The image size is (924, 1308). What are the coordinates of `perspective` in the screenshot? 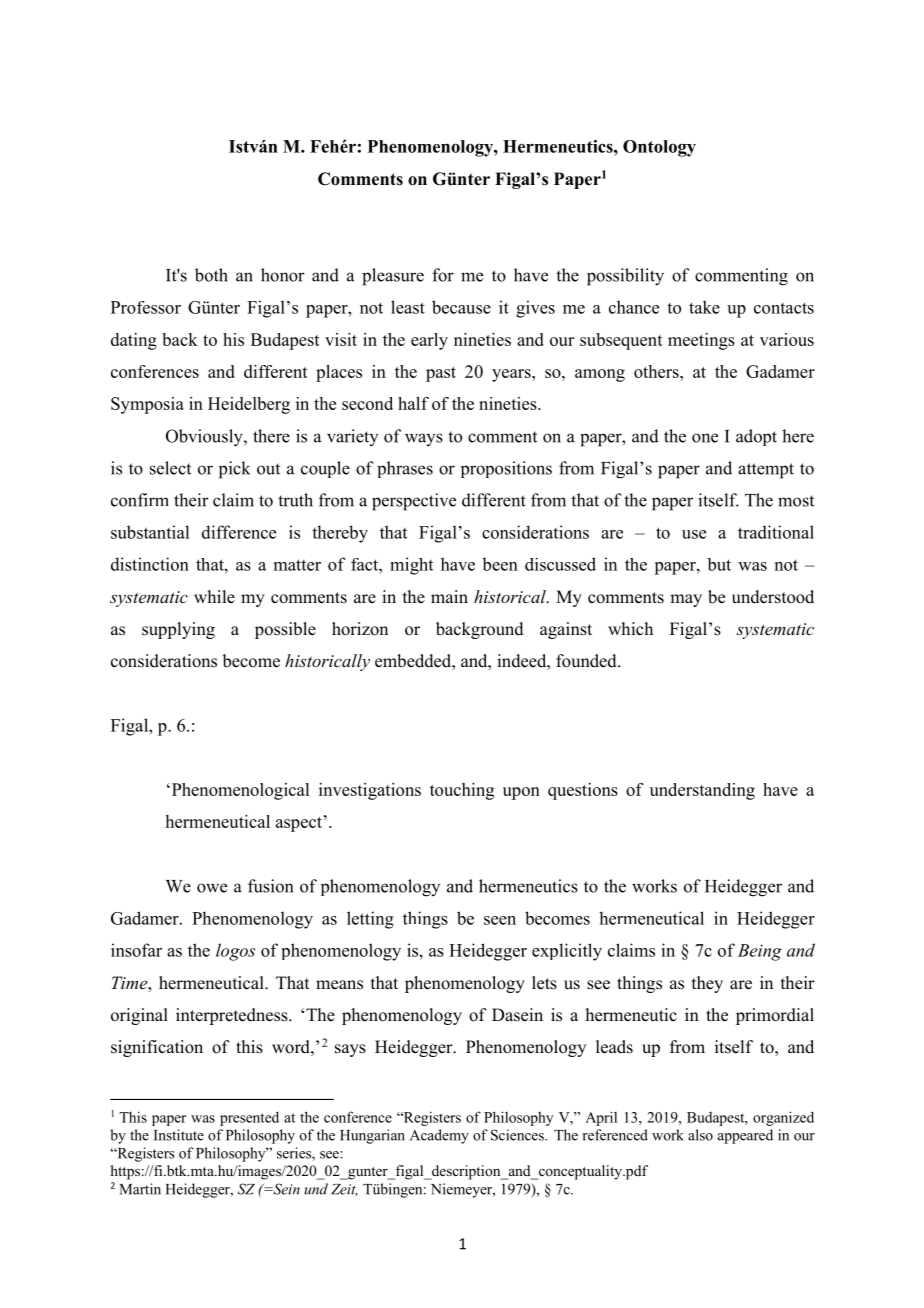 It's located at (414, 502).
